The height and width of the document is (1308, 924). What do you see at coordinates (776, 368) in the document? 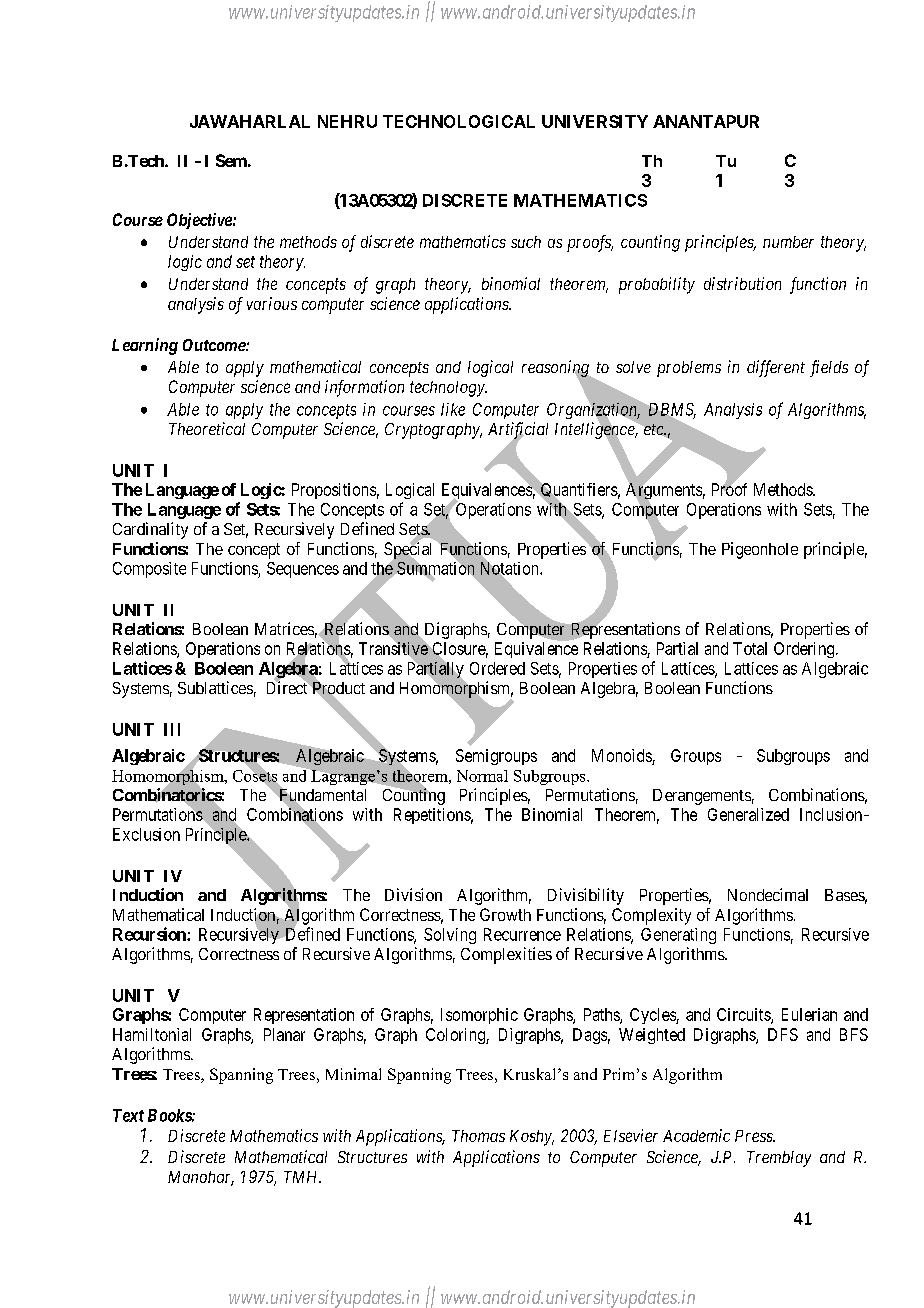
I see `different` at bounding box center [776, 368].
